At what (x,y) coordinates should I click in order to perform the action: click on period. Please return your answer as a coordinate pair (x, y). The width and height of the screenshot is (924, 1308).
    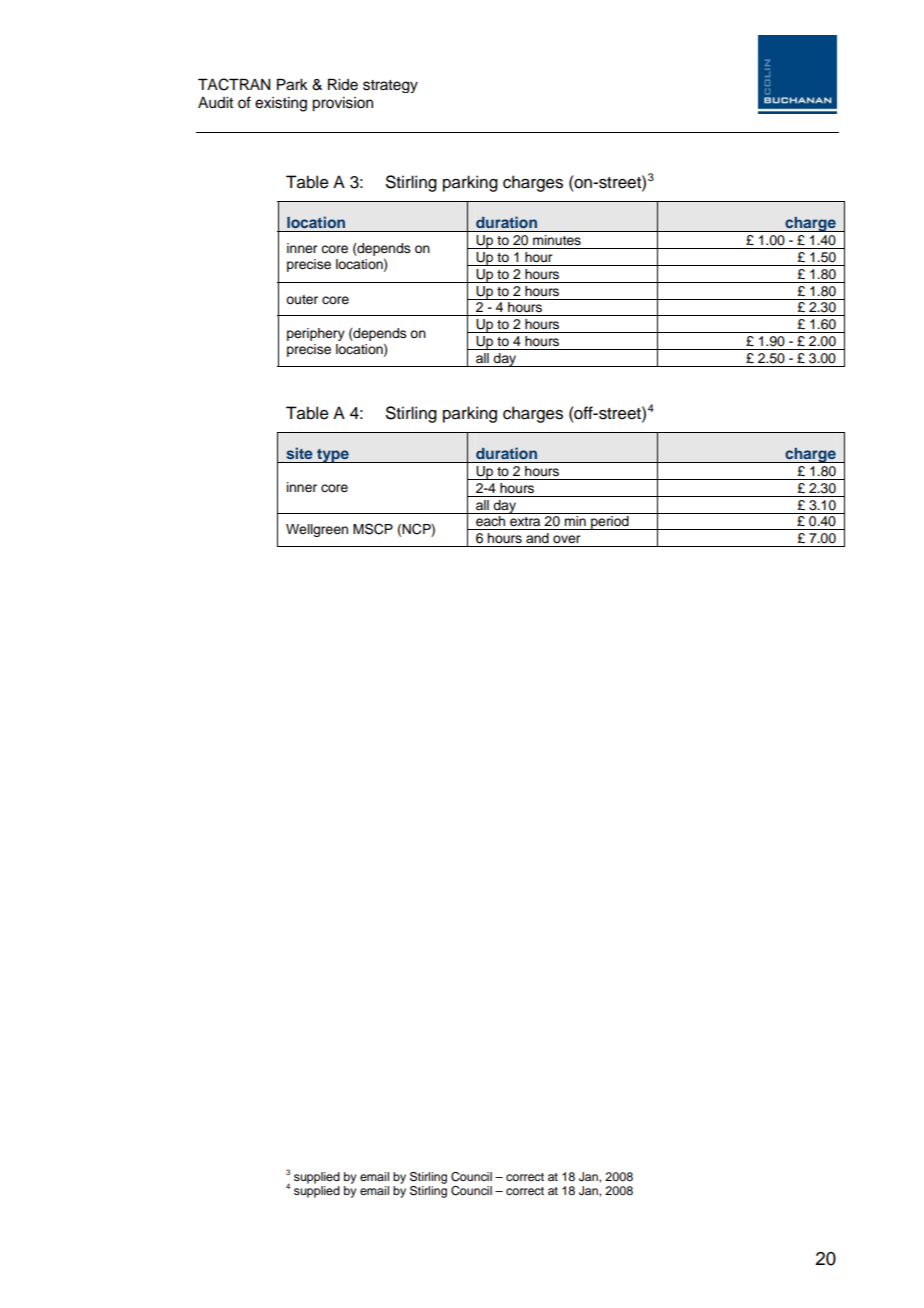
    Looking at the image, I should click on (610, 523).
